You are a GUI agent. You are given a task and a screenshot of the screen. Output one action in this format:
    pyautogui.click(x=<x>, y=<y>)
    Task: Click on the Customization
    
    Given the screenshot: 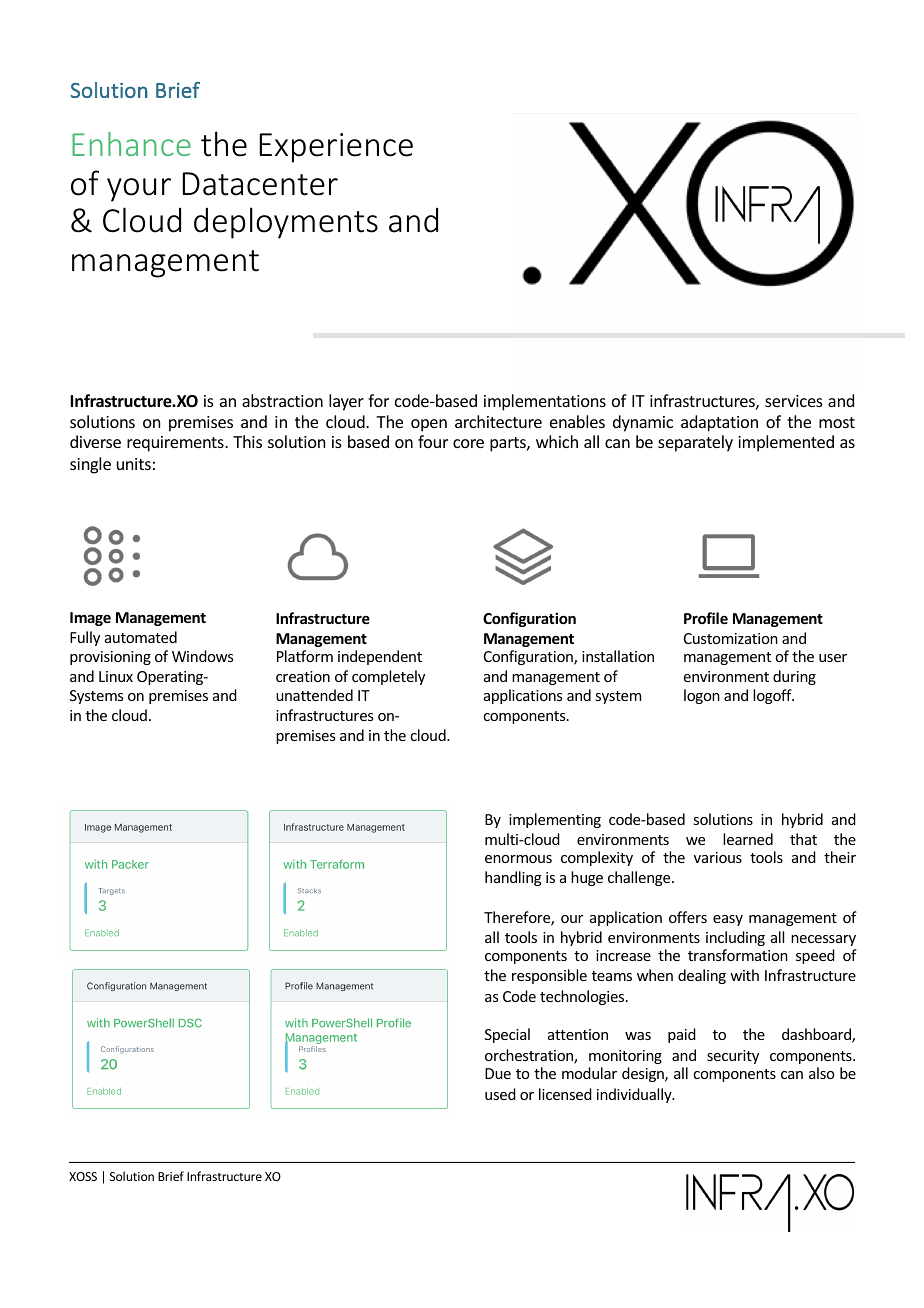 What is the action you would take?
    pyautogui.click(x=731, y=638)
